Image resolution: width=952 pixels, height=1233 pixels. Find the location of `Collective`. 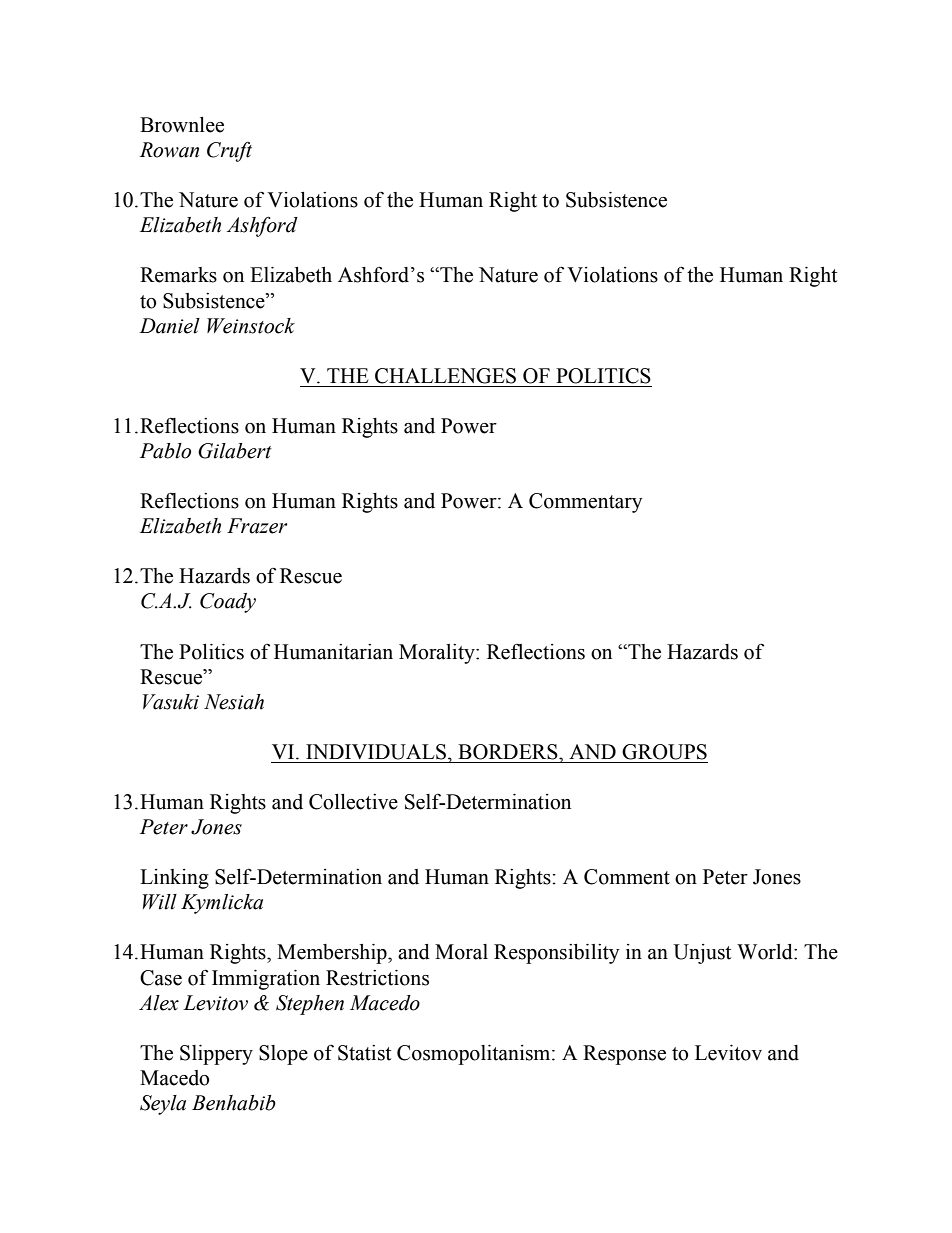

Collective is located at coordinates (353, 802).
